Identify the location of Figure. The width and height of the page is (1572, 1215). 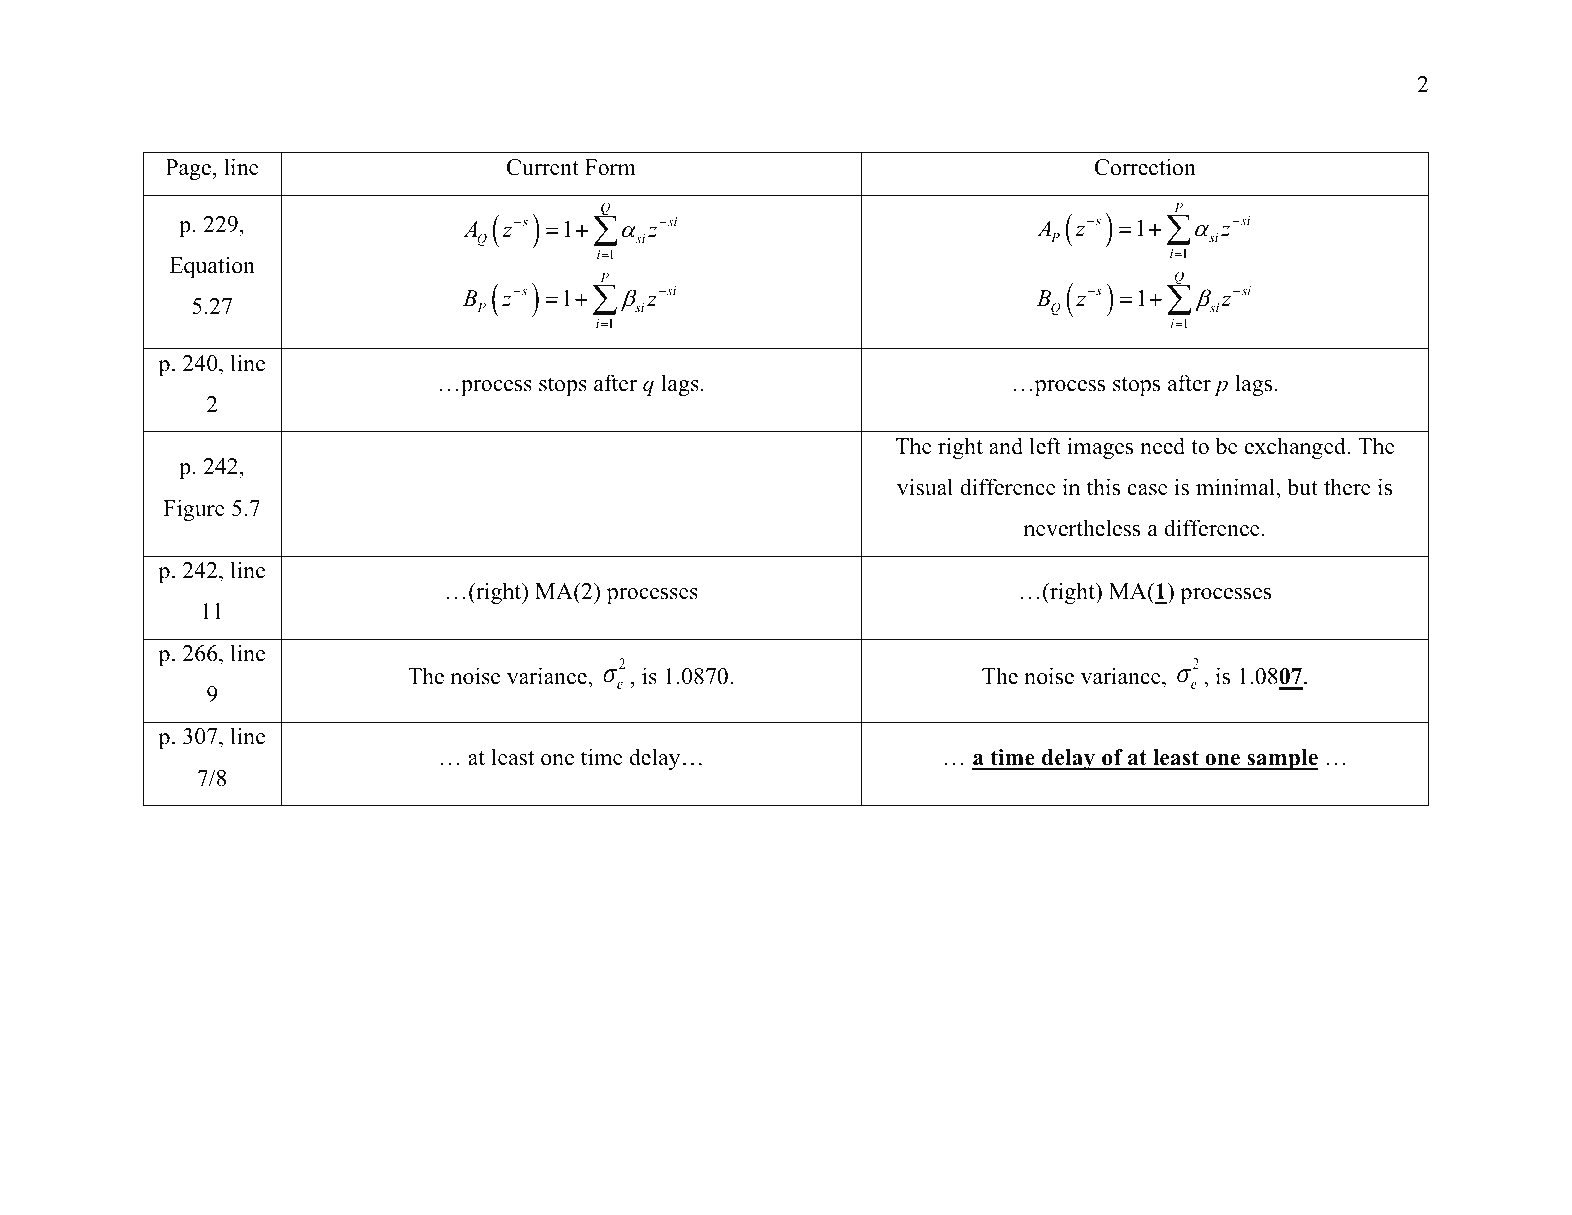
(194, 510).
